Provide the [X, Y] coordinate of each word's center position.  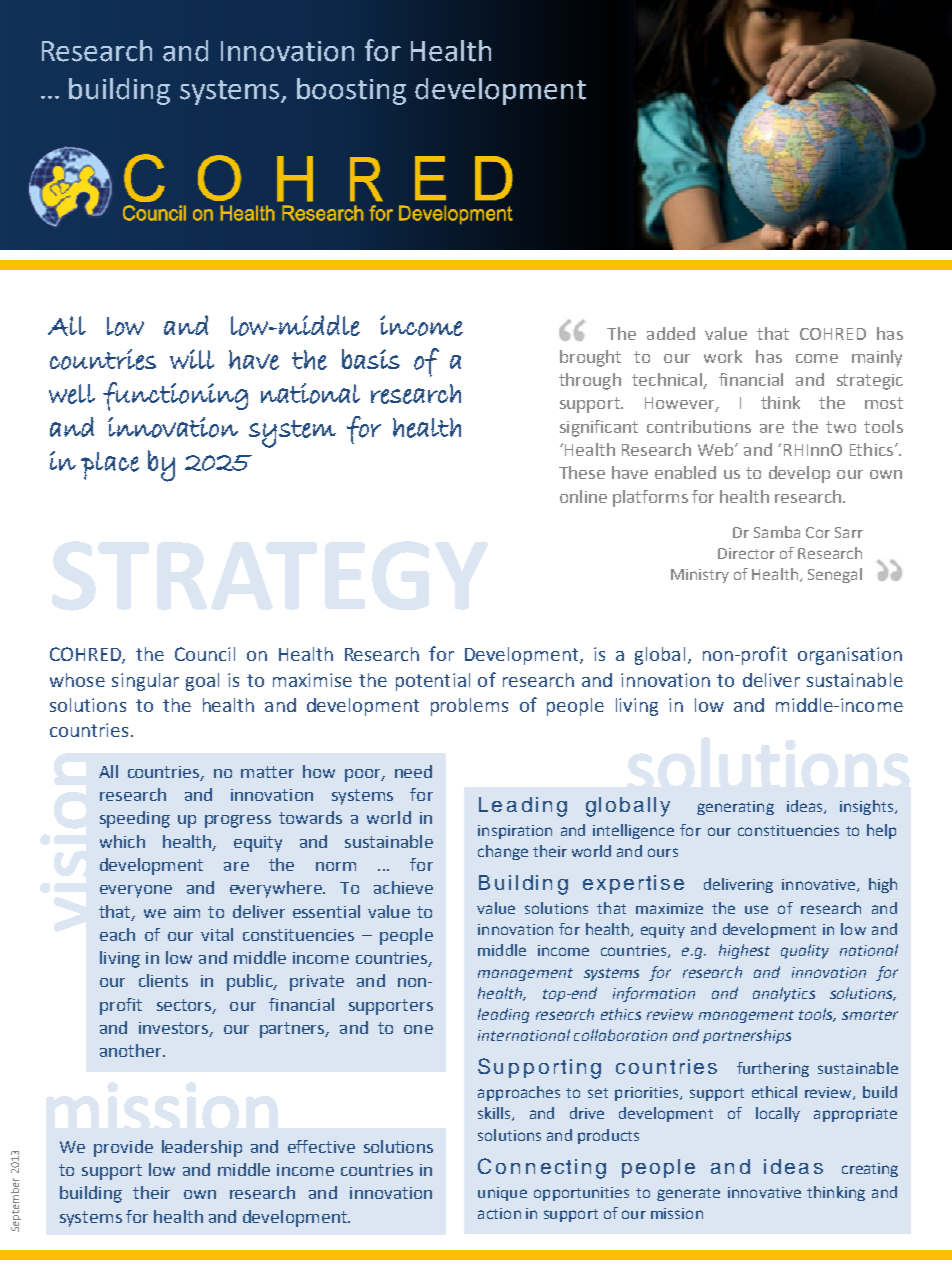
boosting [351, 91]
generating [735, 808]
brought [590, 358]
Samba [777, 532]
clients [163, 980]
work [723, 356]
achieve [403, 887]
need [413, 771]
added [671, 333]
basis [371, 359]
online [583, 496]
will [192, 359]
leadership [202, 1148]
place [110, 466]
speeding [135, 819]
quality [805, 951]
